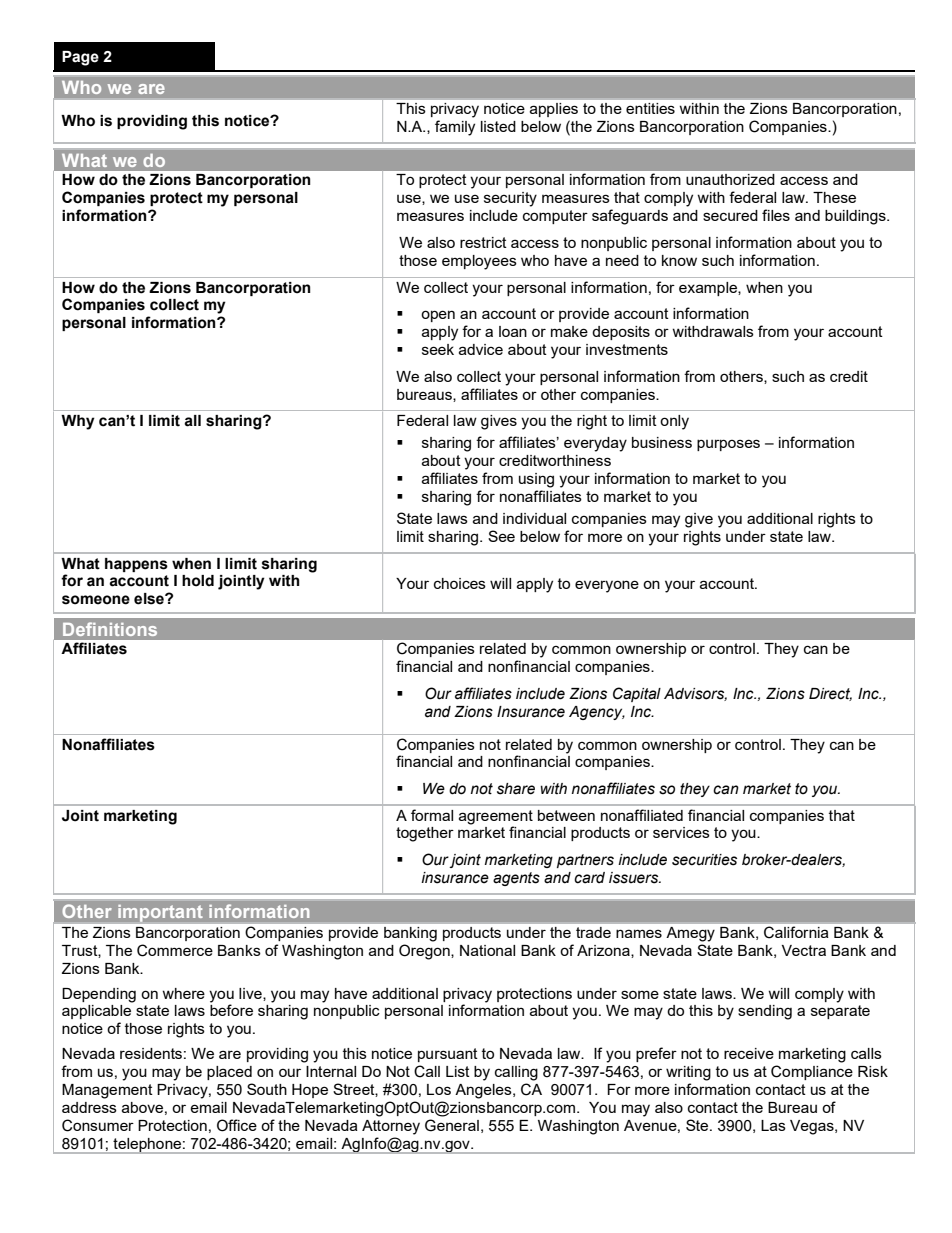 Image resolution: width=952 pixels, height=1233 pixels. What do you see at coordinates (150, 599) in the screenshot?
I see `else` at bounding box center [150, 599].
